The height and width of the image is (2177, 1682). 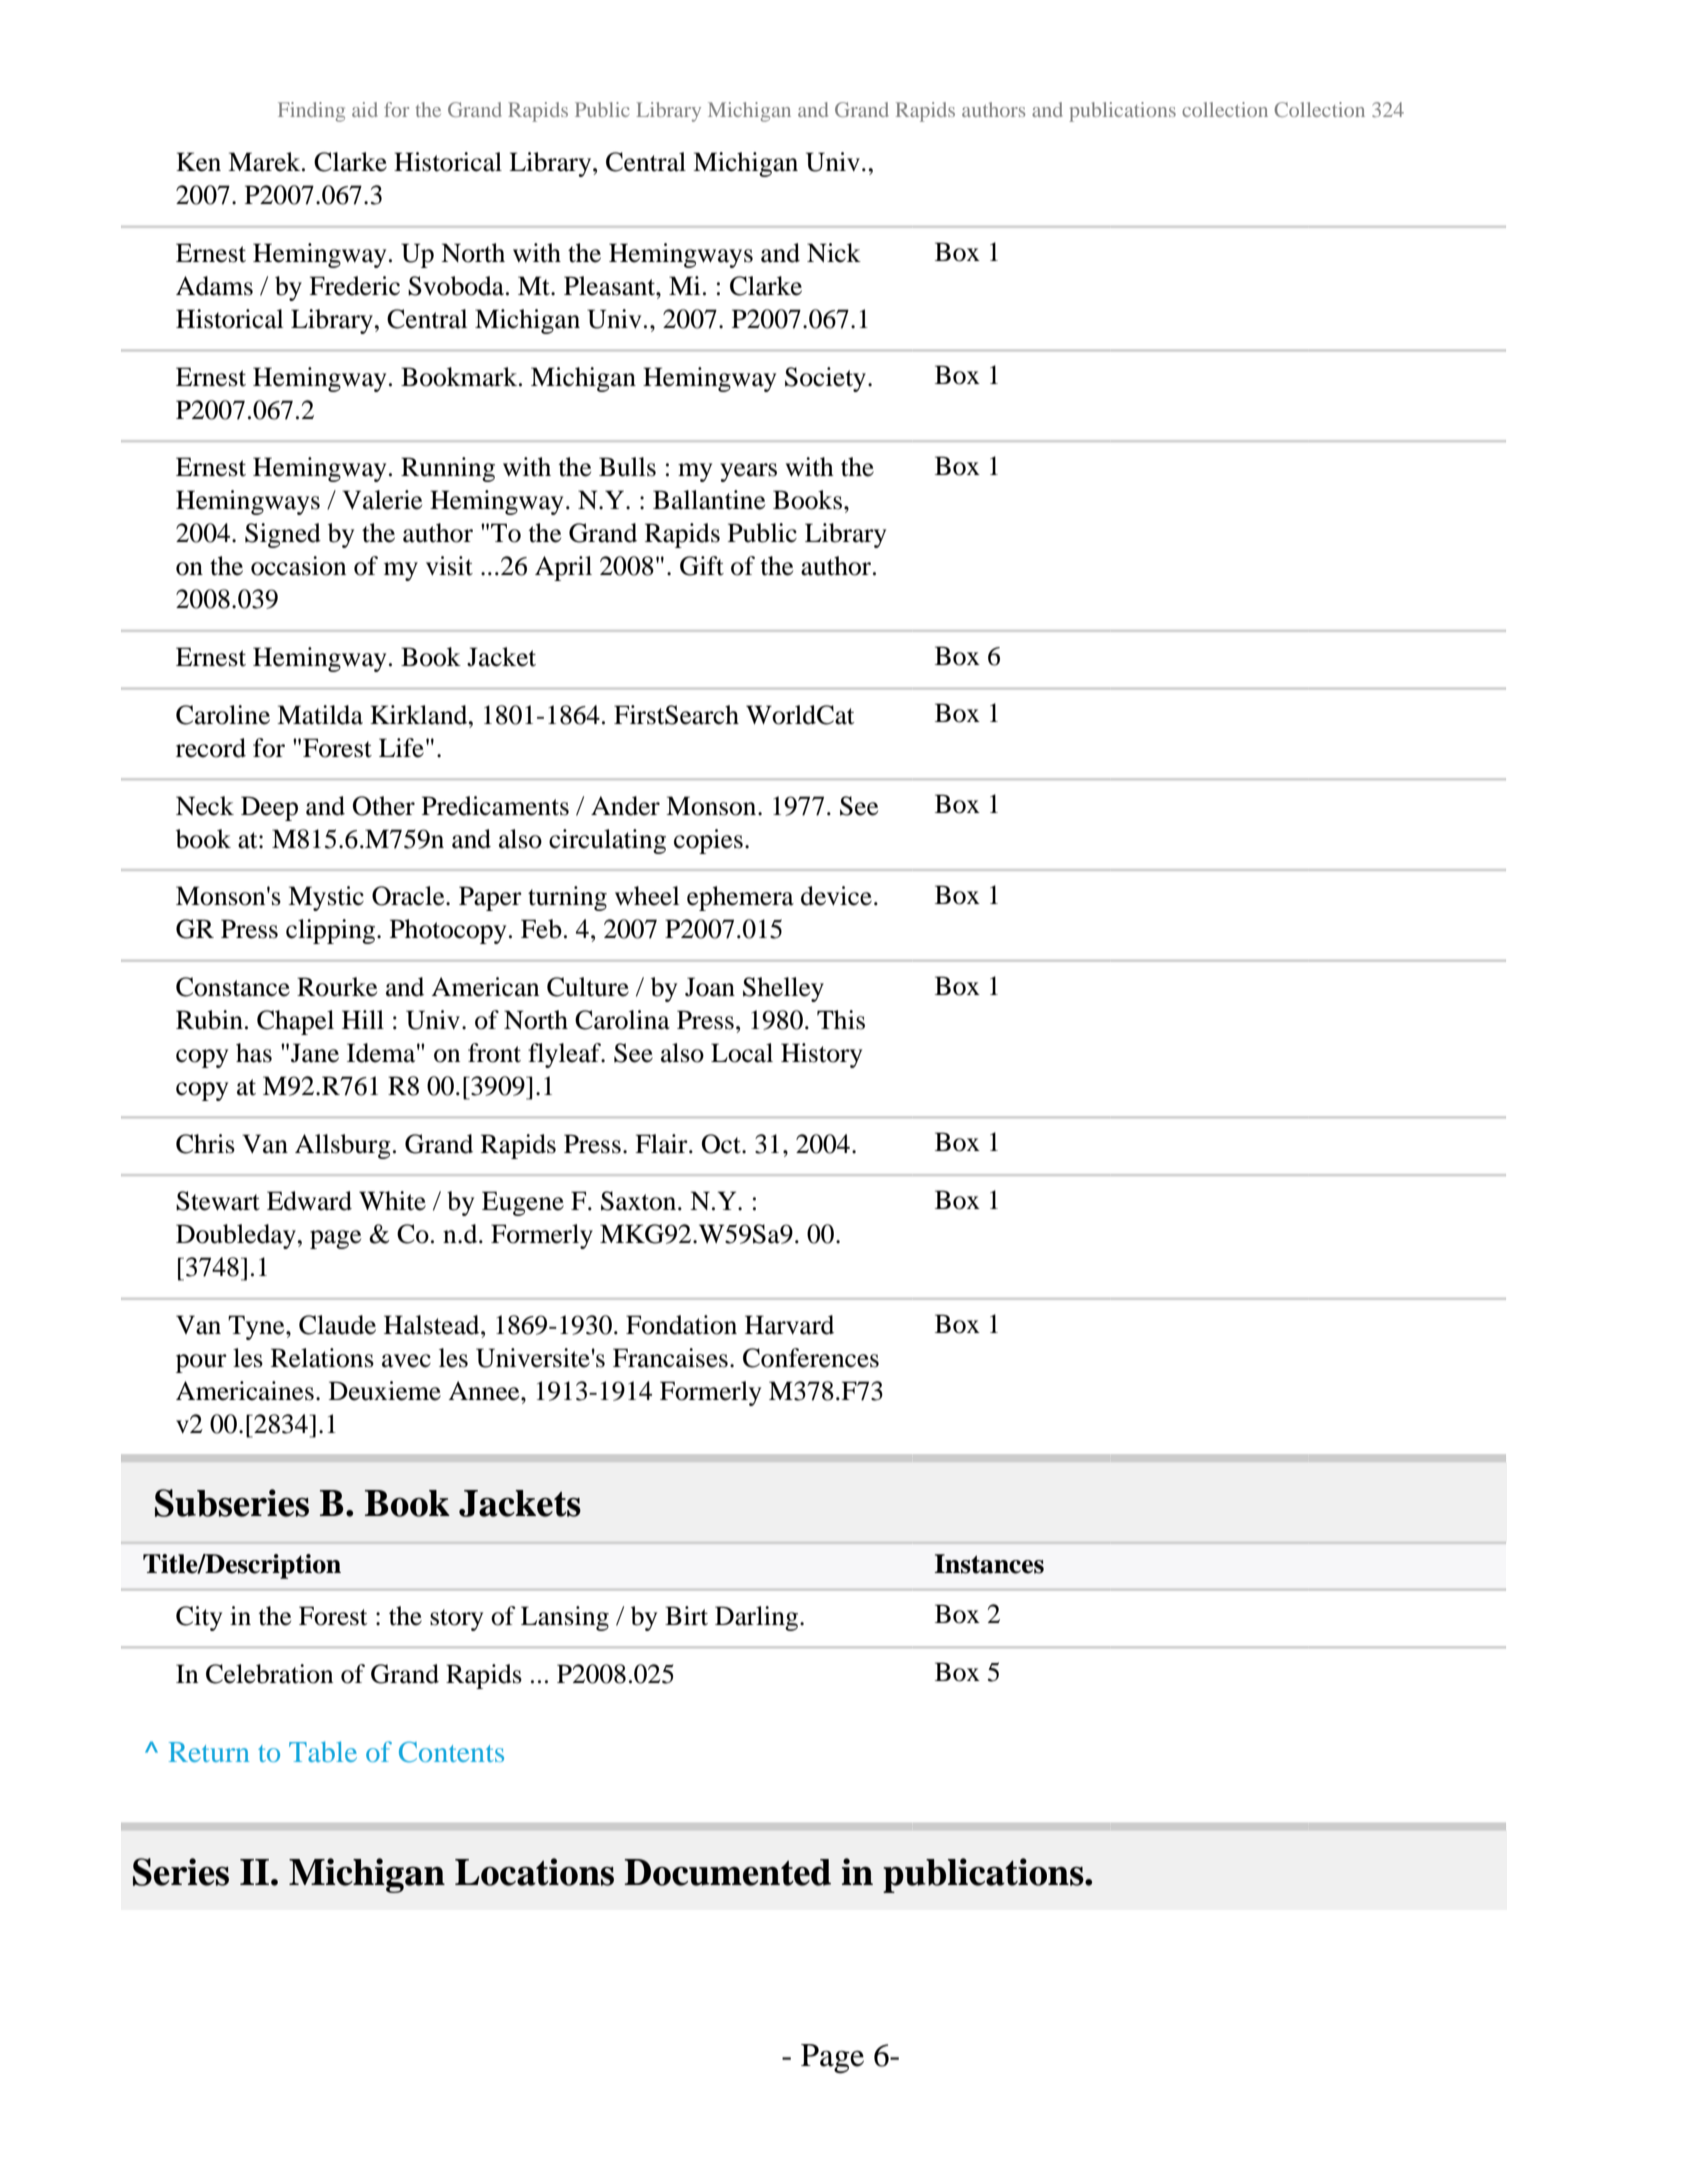 I want to click on Culture, so click(x=588, y=987).
